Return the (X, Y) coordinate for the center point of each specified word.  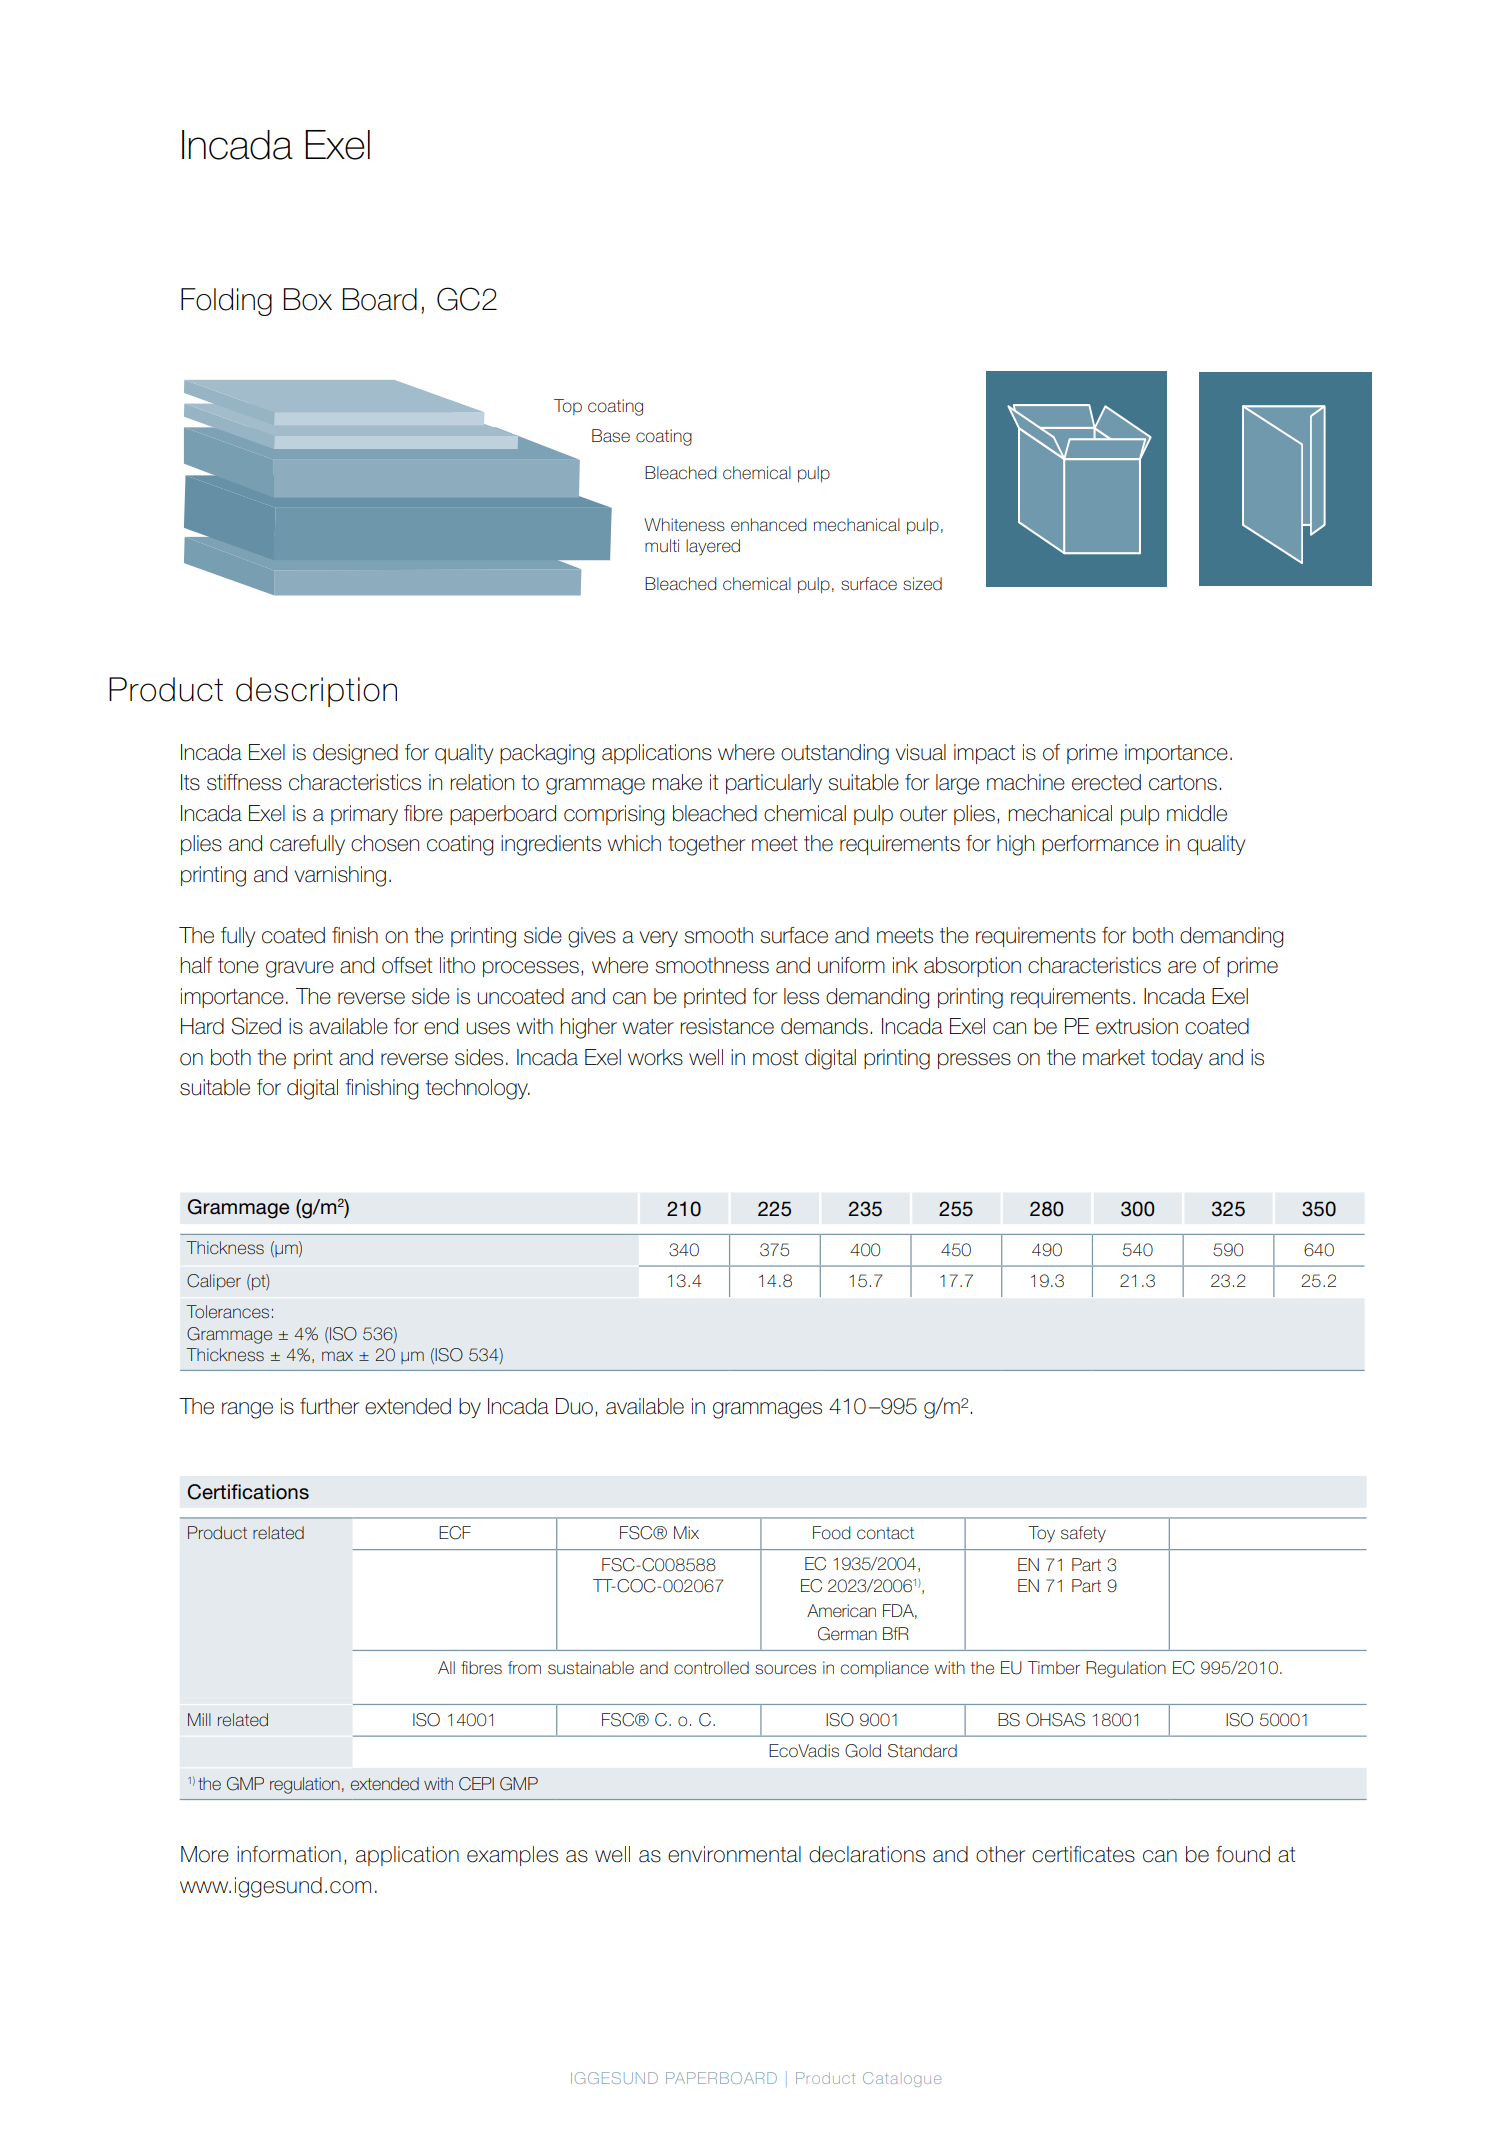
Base (611, 436)
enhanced (768, 525)
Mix (686, 1532)
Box (307, 299)
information (289, 1854)
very (659, 939)
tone (238, 966)
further (329, 1406)
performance (1100, 845)
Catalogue (902, 2079)
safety (1083, 1534)
